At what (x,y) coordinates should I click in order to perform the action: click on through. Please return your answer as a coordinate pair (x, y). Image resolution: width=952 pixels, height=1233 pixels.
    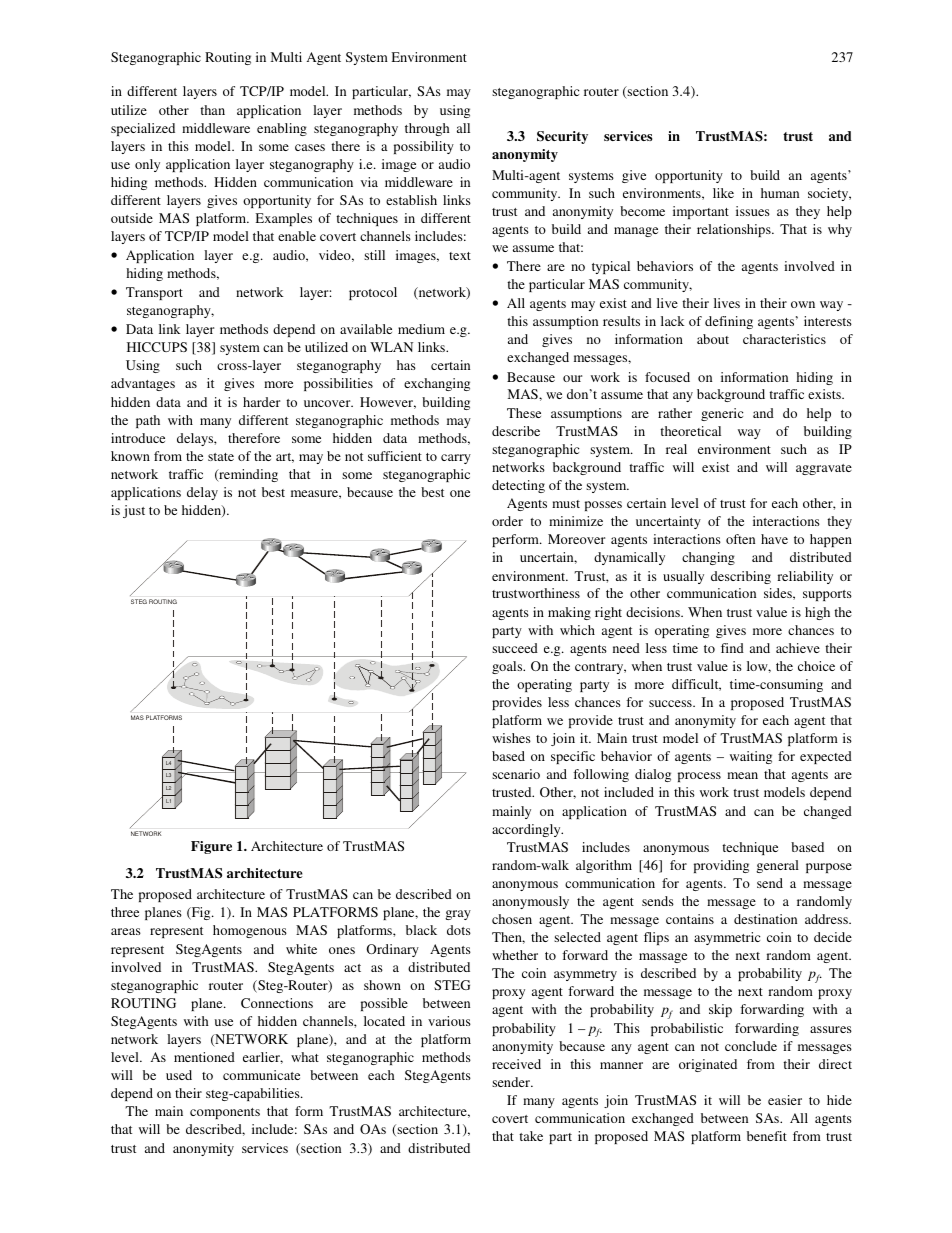
    Looking at the image, I should click on (427, 129).
